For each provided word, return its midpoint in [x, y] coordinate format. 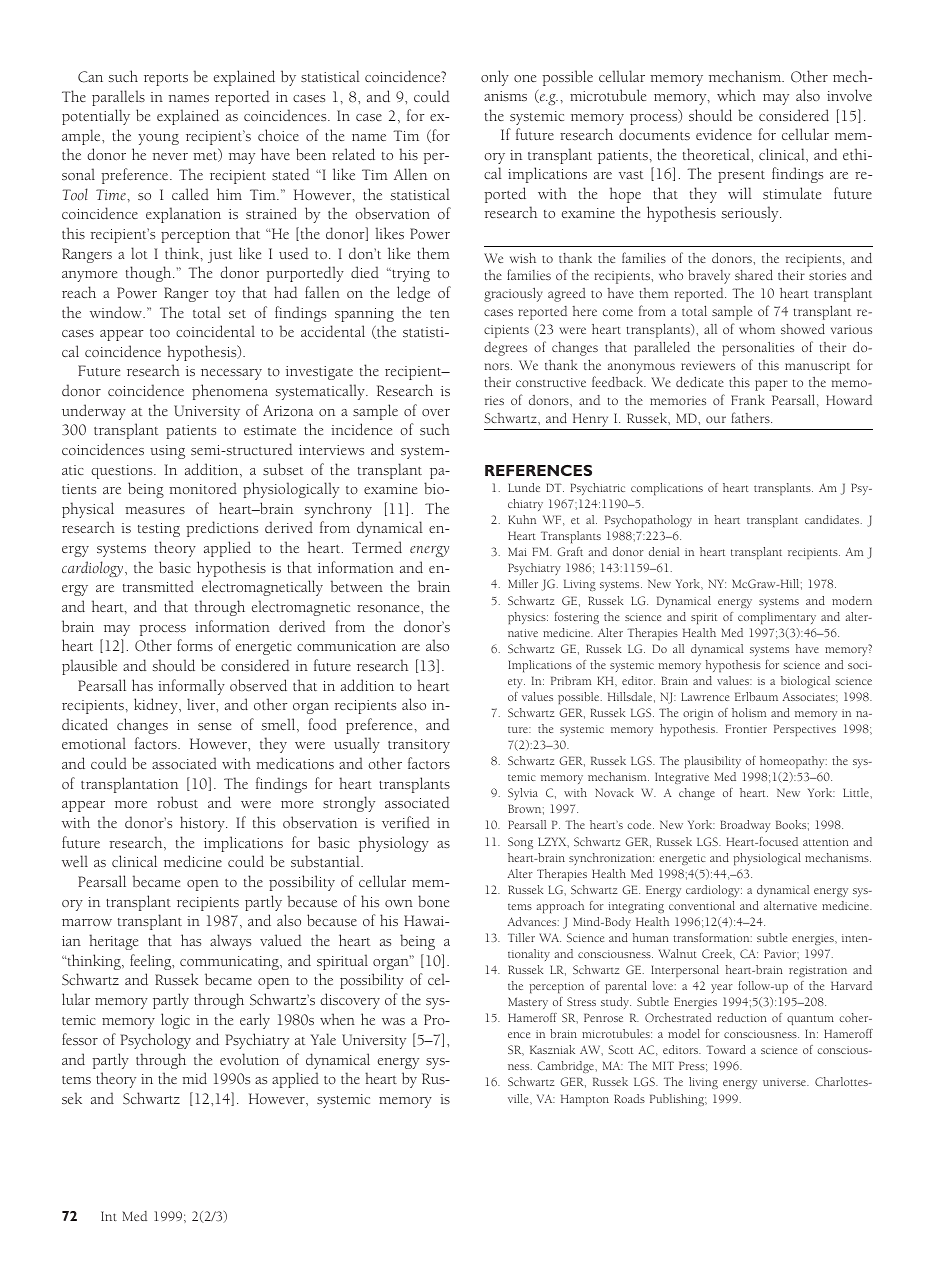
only [495, 78]
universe [785, 1082]
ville [519, 1099]
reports [166, 80]
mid [194, 1078]
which [736, 95]
